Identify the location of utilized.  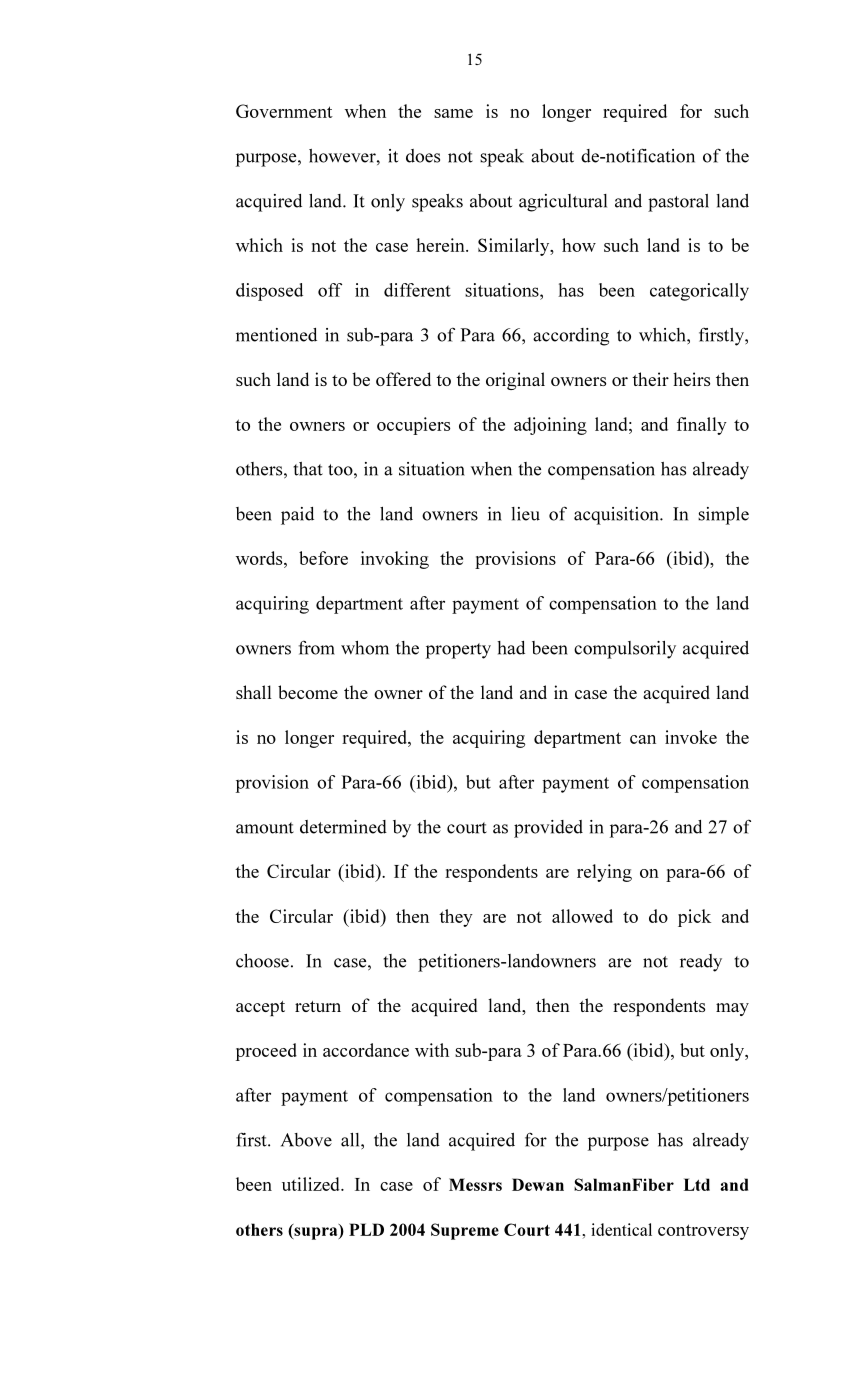
(312, 1184).
